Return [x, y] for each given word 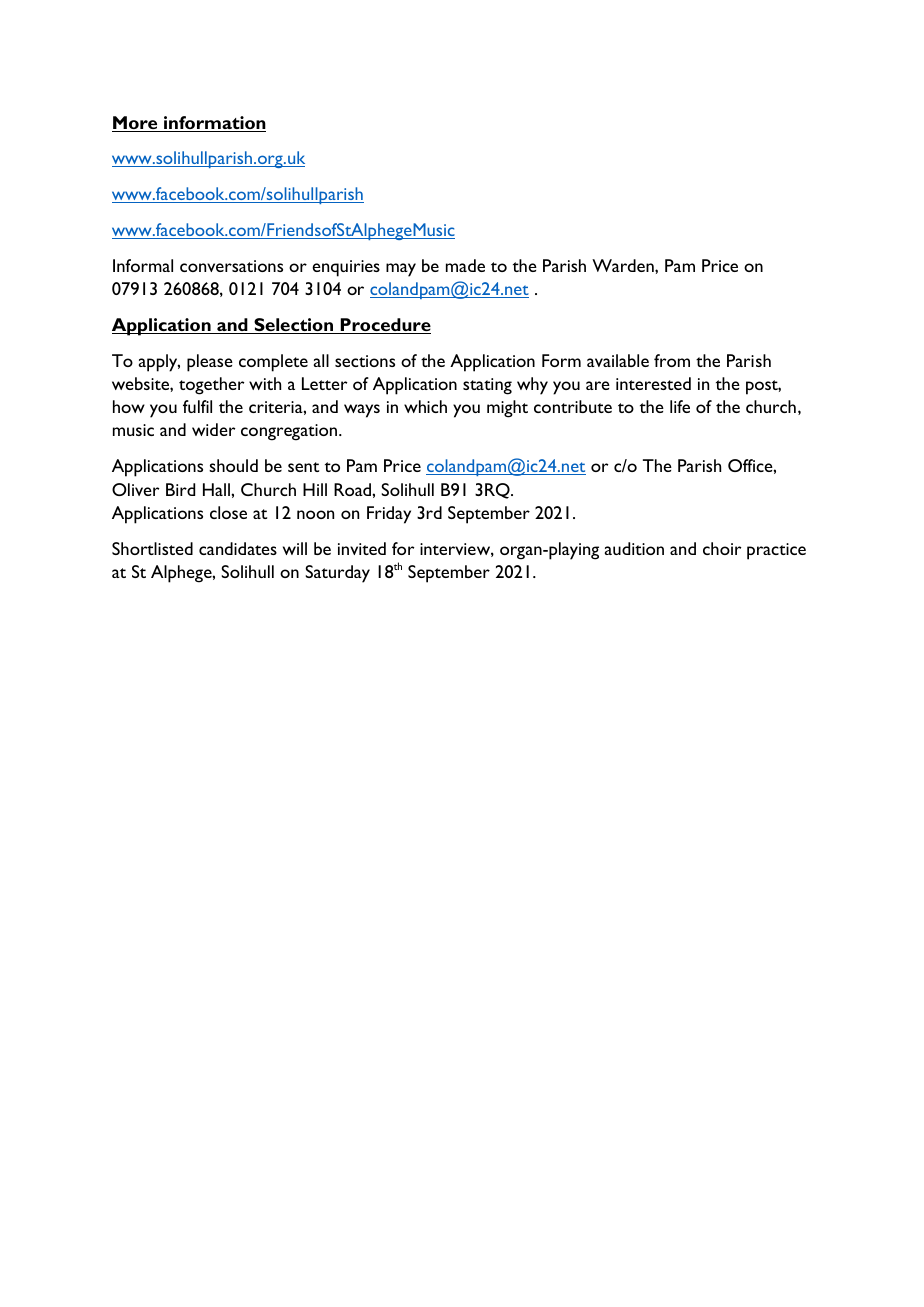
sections [365, 361]
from [672, 360]
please [210, 363]
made [465, 265]
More [136, 124]
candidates [238, 548]
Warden [624, 265]
